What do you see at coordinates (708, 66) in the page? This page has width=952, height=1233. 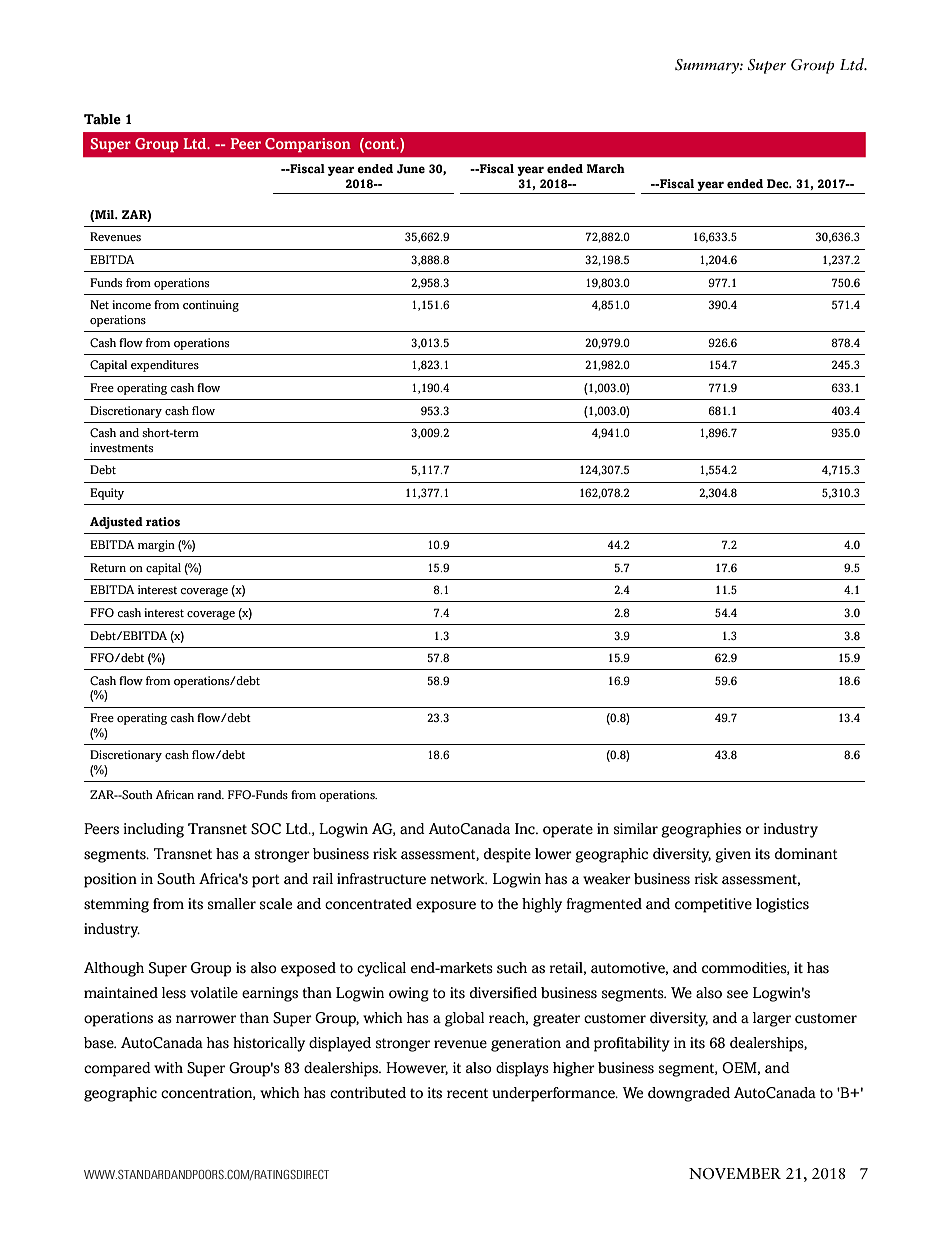 I see `Summary` at bounding box center [708, 66].
